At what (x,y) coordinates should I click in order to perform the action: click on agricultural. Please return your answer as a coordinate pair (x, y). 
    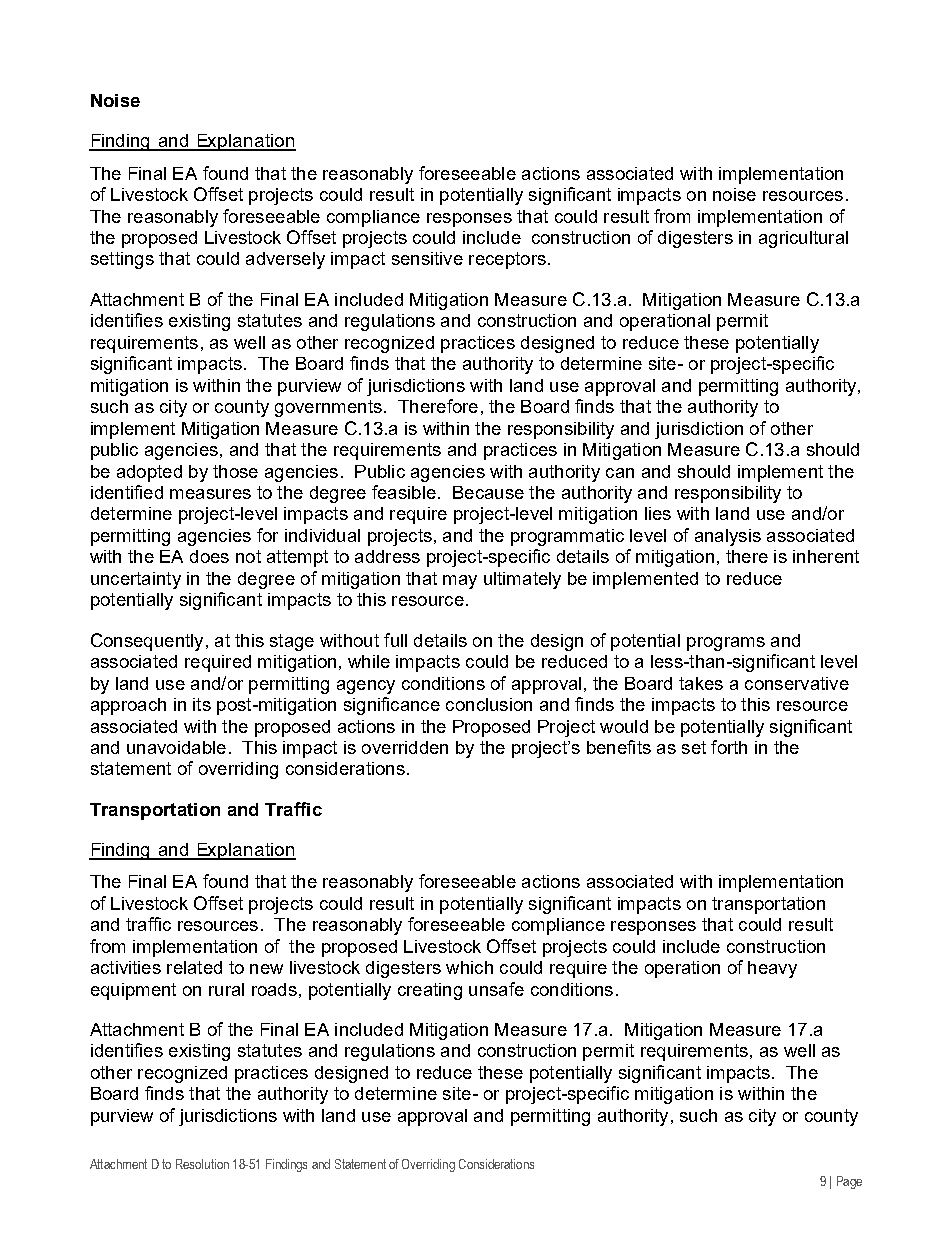
    Looking at the image, I should click on (803, 239).
